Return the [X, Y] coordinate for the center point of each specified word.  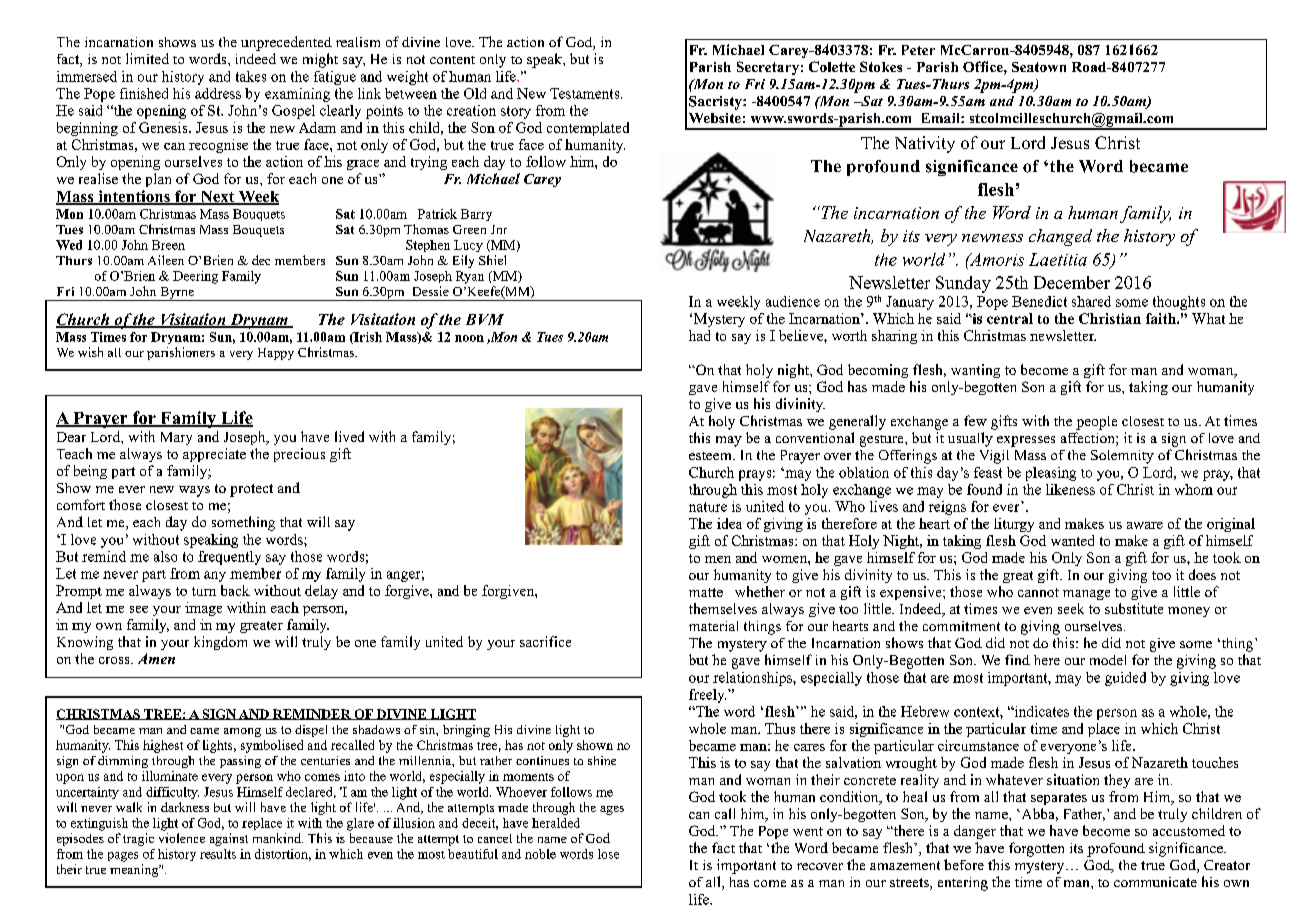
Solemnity [1122, 457]
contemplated [588, 129]
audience [793, 301]
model [1108, 660]
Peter [918, 50]
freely [707, 696]
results [218, 854]
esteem [711, 456]
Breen [168, 245]
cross [115, 660]
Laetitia [1058, 259]
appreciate [214, 455]
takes [251, 76]
